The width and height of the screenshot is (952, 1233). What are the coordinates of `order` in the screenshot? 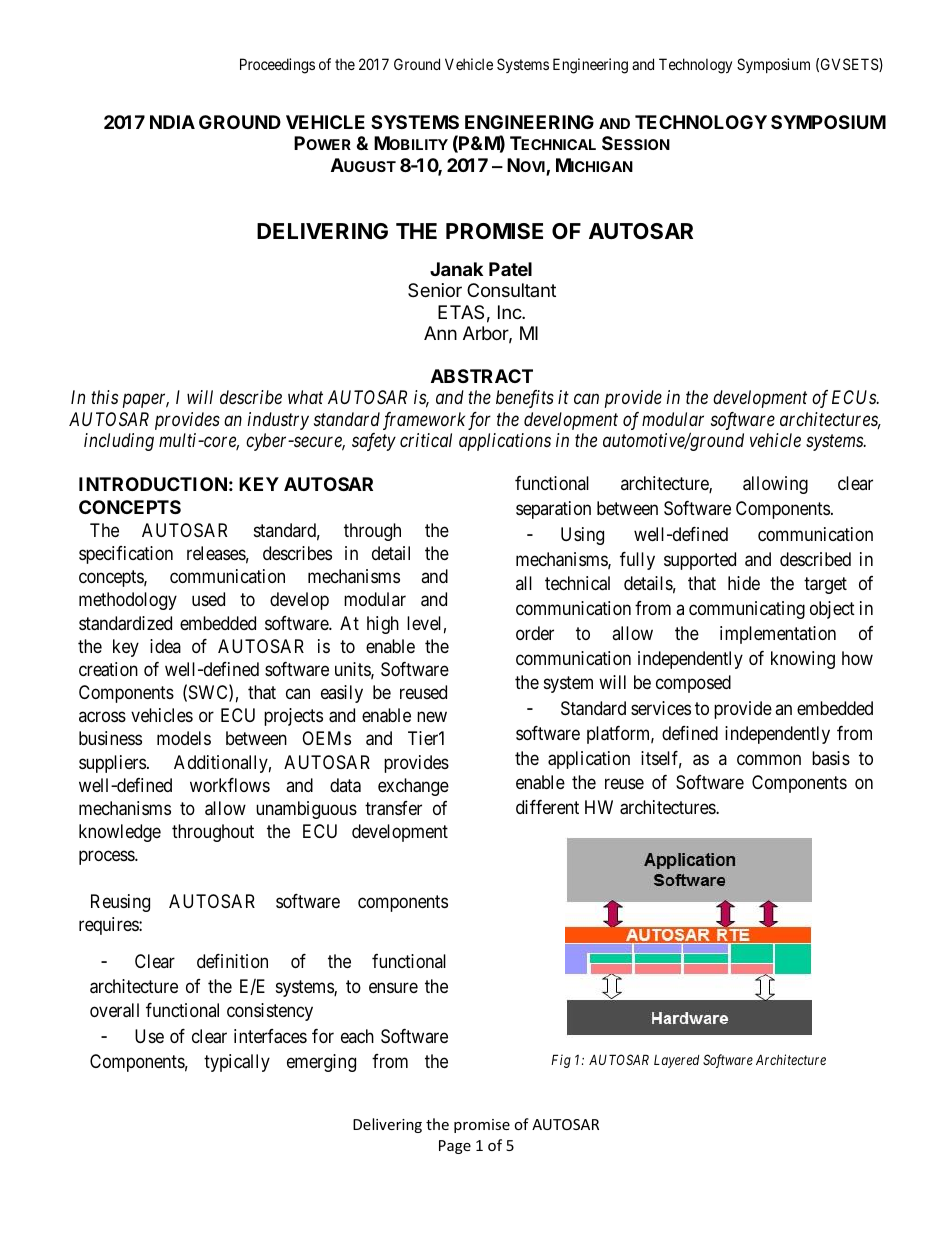 It's located at (535, 633).
